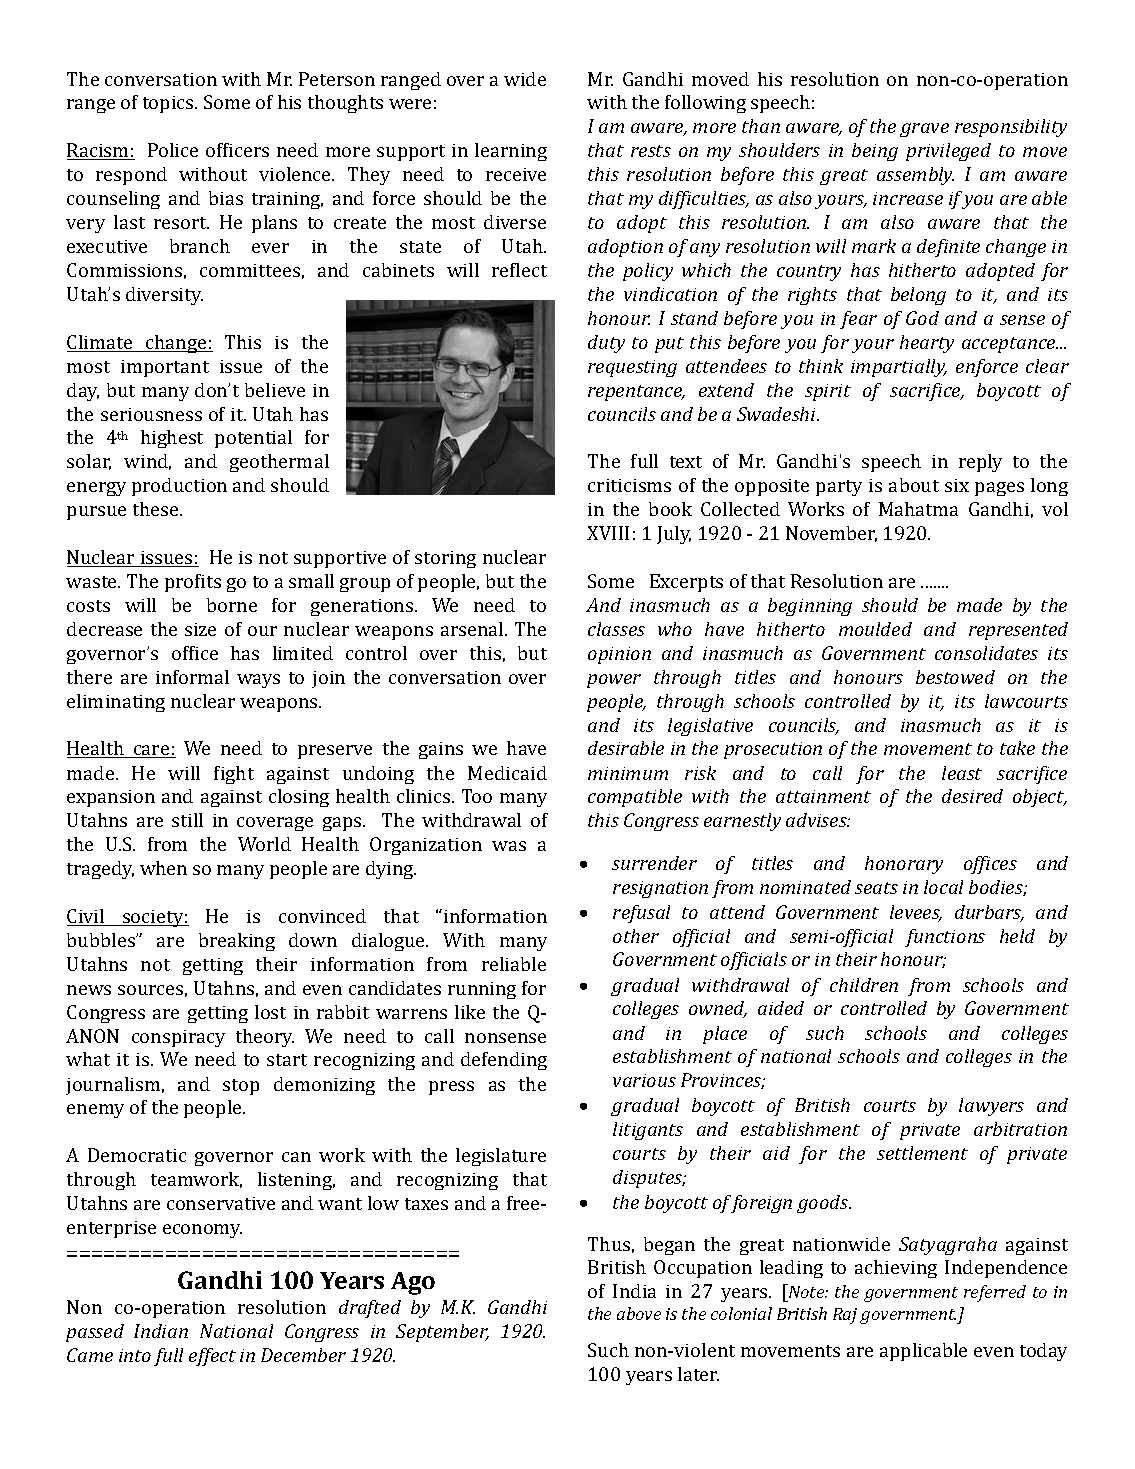 Image resolution: width=1135 pixels, height=1469 pixels. Describe the element at coordinates (212, 1357) in the document. I see `effect` at that location.
